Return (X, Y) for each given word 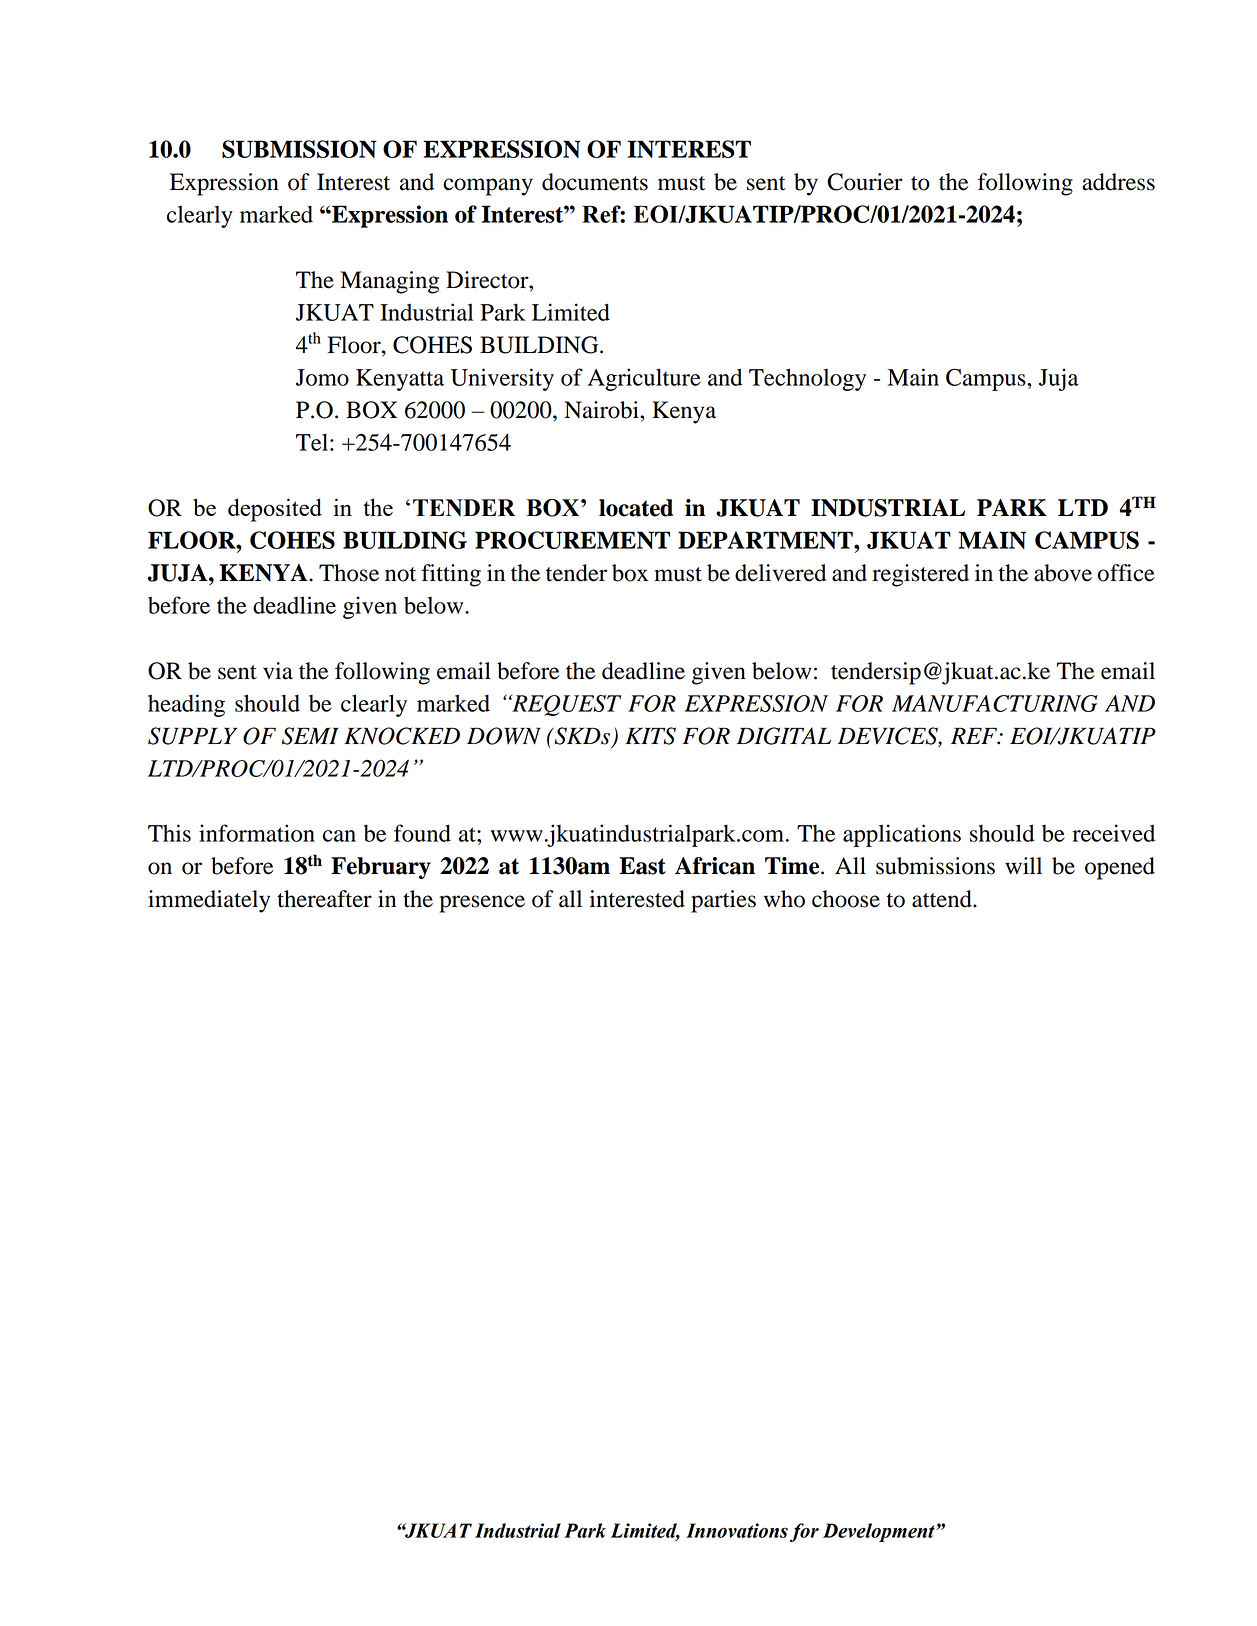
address (1118, 182)
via (278, 671)
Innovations (737, 1530)
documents (595, 182)
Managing (389, 282)
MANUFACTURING (995, 703)
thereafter (324, 899)
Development (880, 1532)
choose (846, 899)
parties (723, 901)
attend (943, 899)
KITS (650, 736)
